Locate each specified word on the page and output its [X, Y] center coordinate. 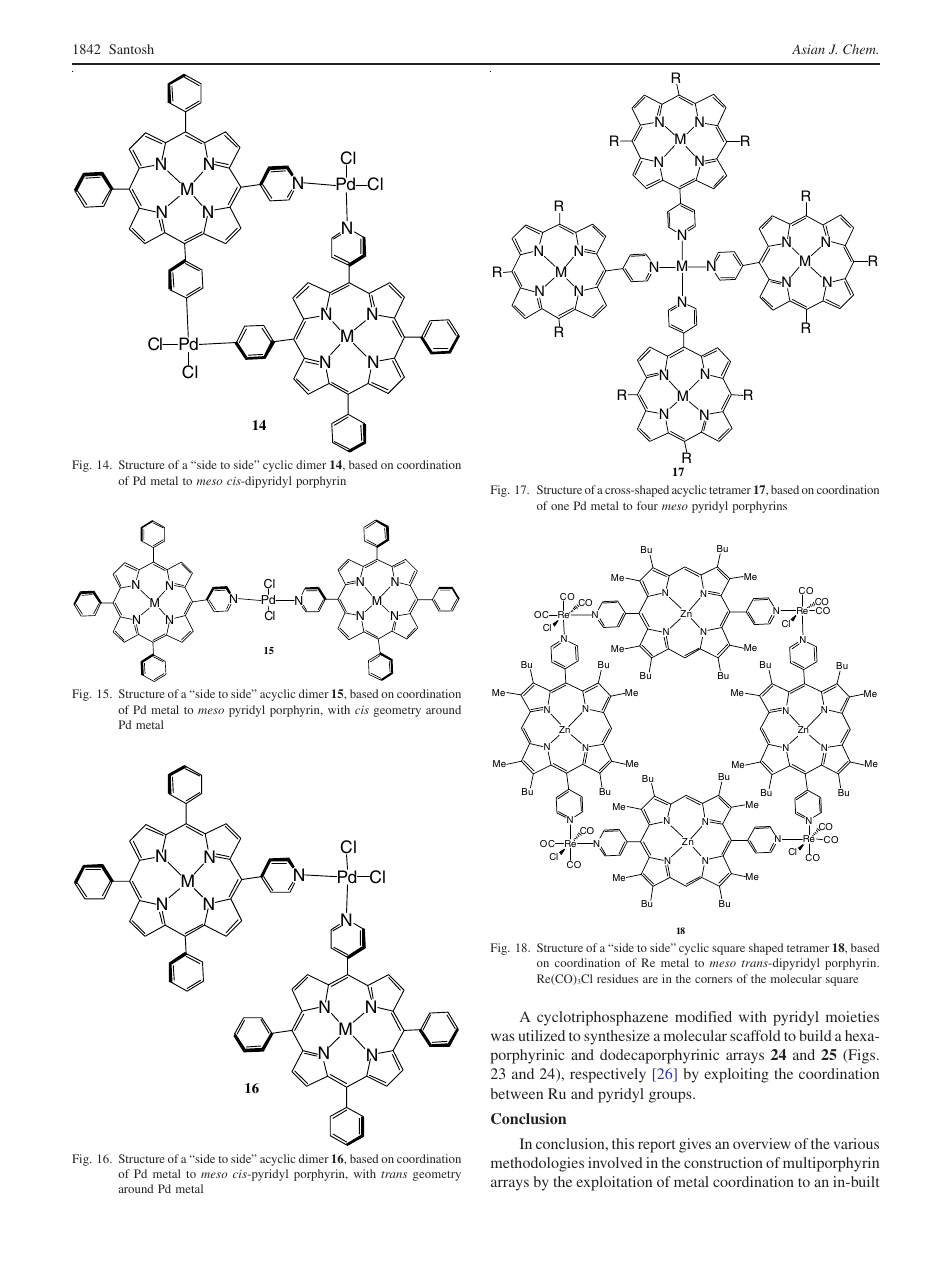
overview [762, 1143]
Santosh [131, 49]
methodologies [537, 1164]
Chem [860, 49]
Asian [808, 49]
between [516, 1093]
